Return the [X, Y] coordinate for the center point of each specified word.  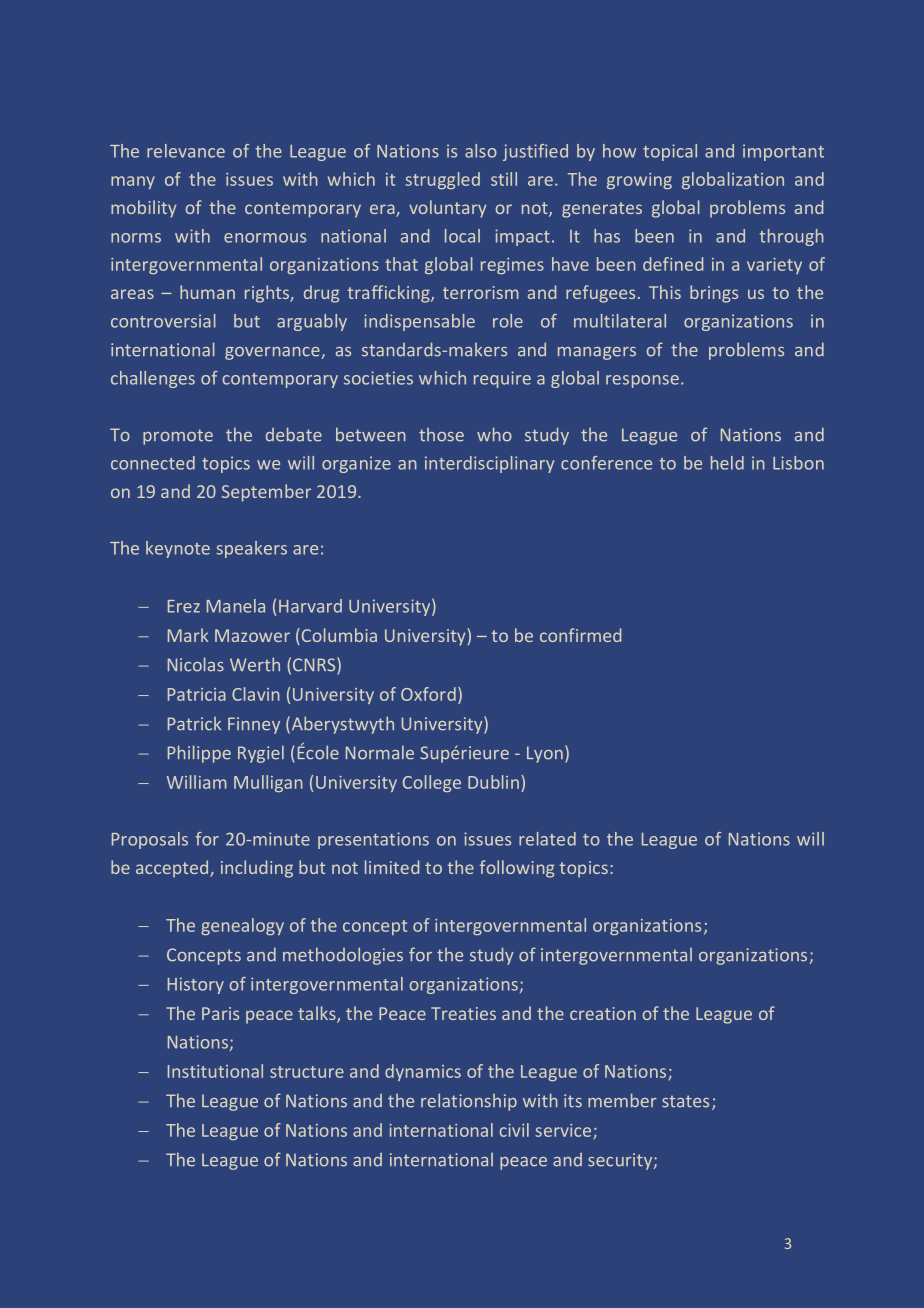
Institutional [215, 1071]
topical [670, 152]
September [266, 493]
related [547, 839]
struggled [442, 180]
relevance [186, 151]
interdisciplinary [490, 464]
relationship [469, 1102]
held [727, 463]
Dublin [493, 782]
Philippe [199, 754]
